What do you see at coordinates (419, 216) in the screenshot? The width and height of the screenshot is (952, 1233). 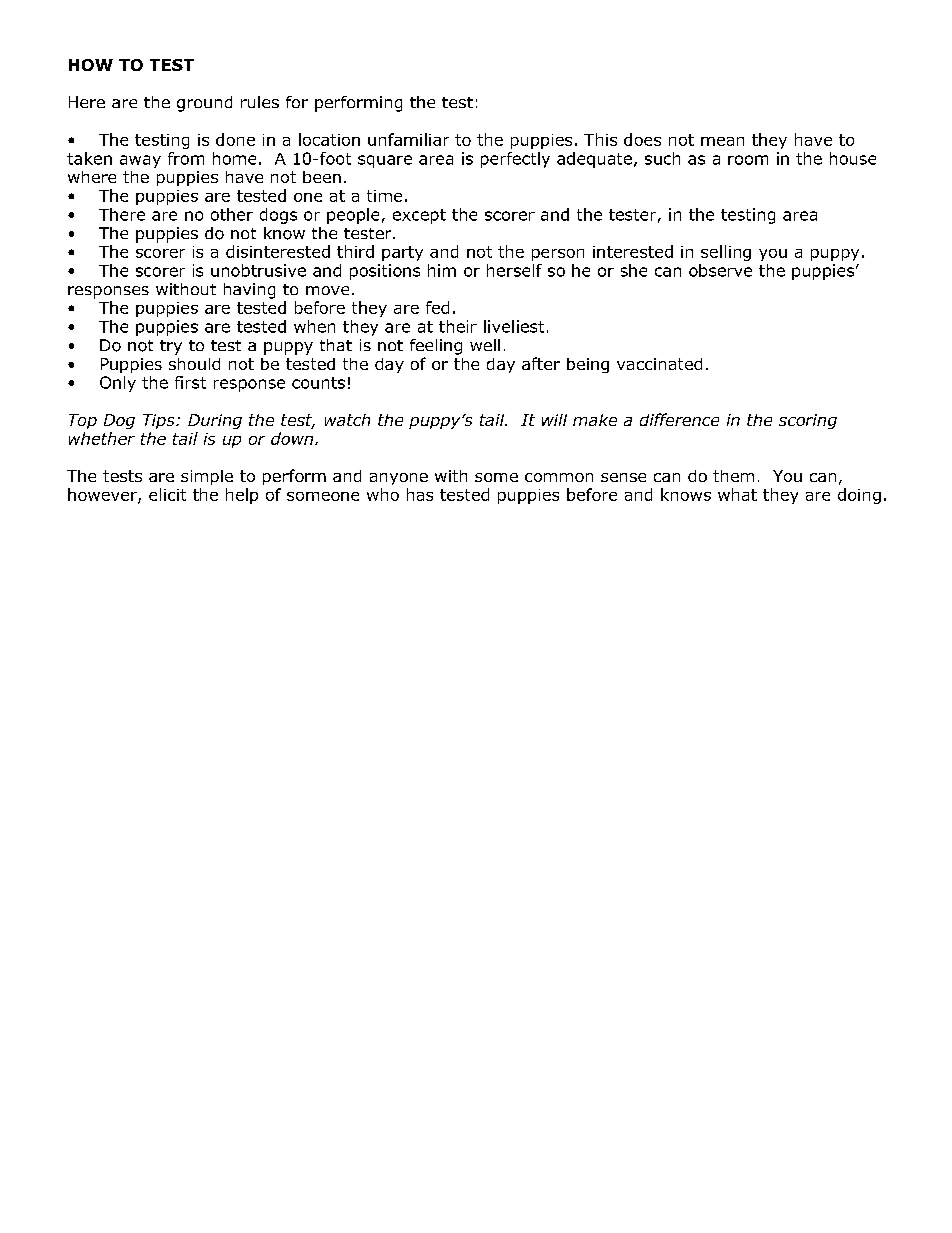 I see `except` at bounding box center [419, 216].
